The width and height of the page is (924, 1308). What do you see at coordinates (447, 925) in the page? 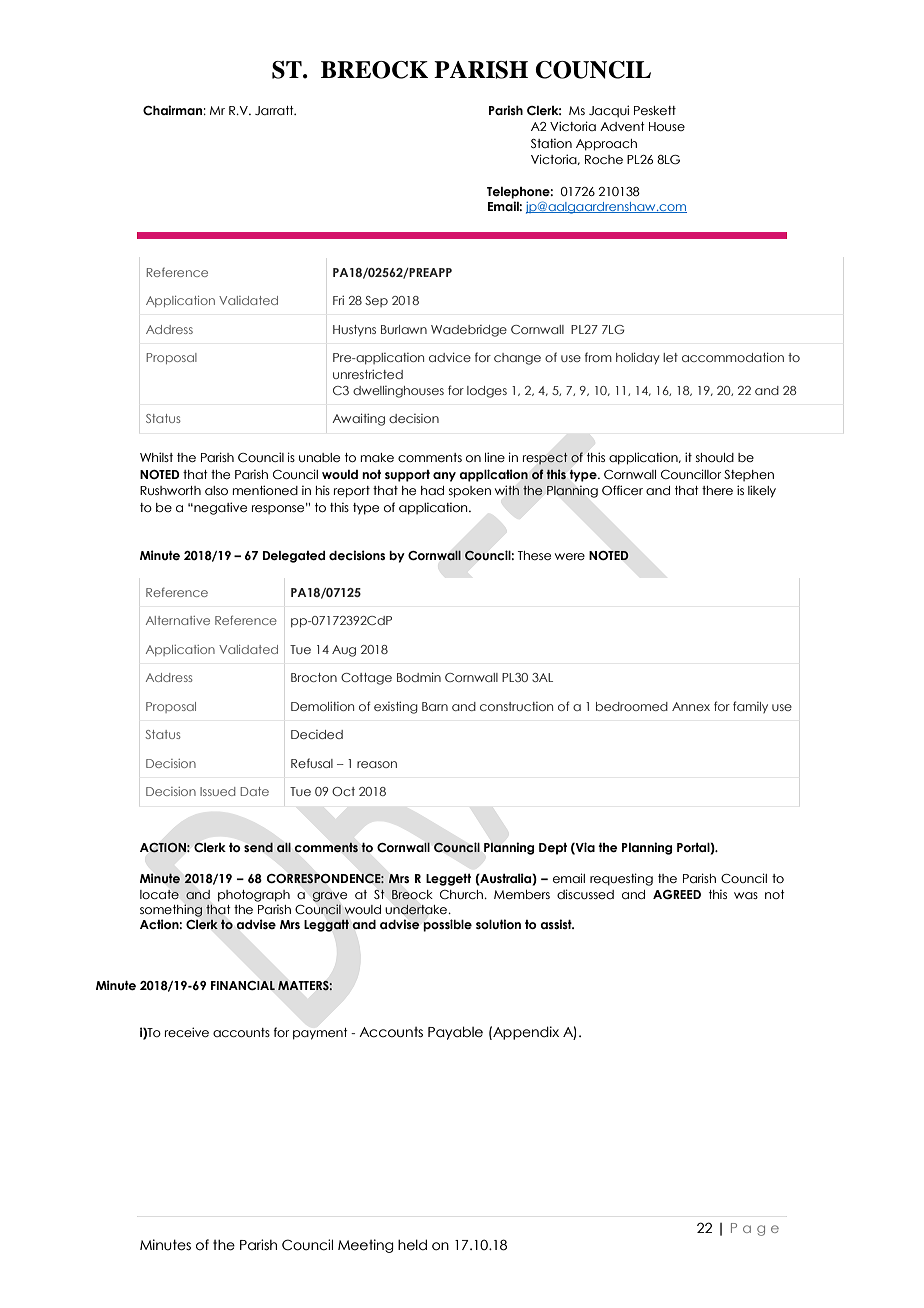
I see `possible` at bounding box center [447, 925].
